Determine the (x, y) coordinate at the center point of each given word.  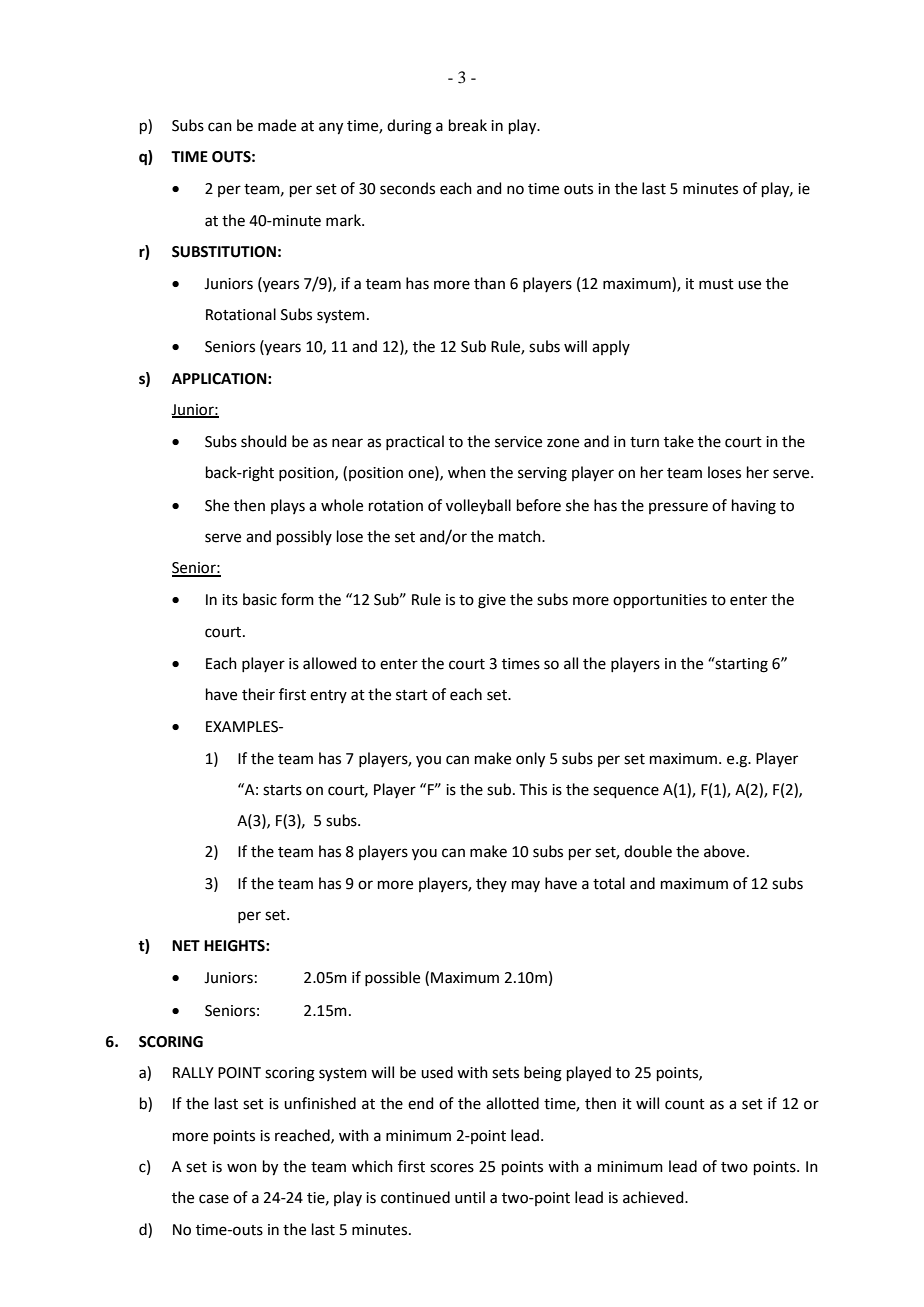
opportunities (660, 601)
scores (452, 1168)
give (492, 601)
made (277, 125)
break (468, 125)
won (242, 1168)
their (258, 694)
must (716, 284)
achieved (654, 1197)
